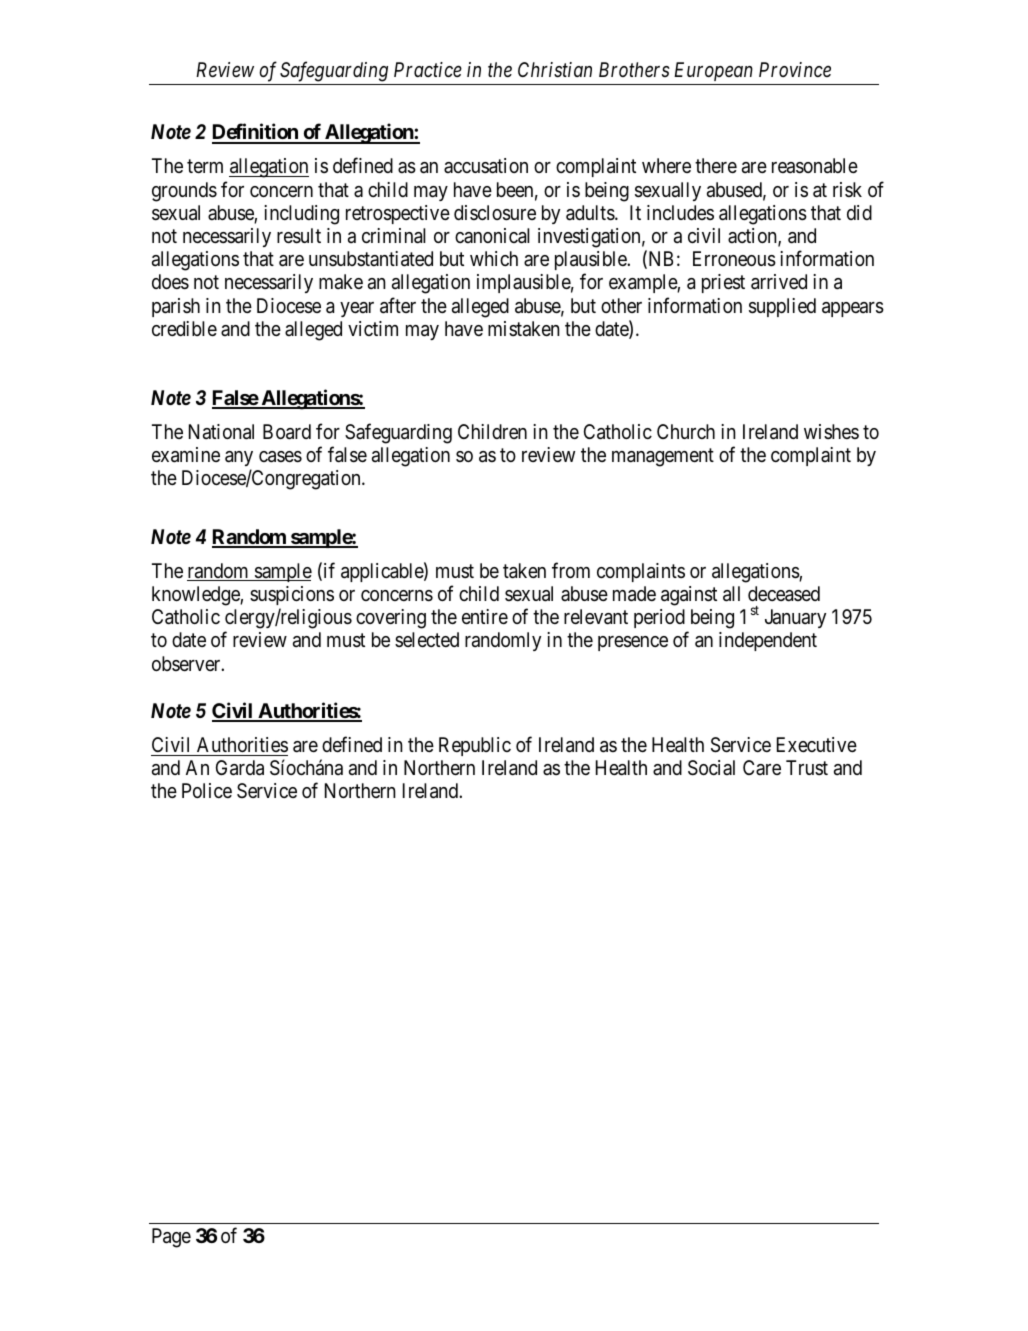  What do you see at coordinates (555, 70) in the image?
I see `Christian` at bounding box center [555, 70].
